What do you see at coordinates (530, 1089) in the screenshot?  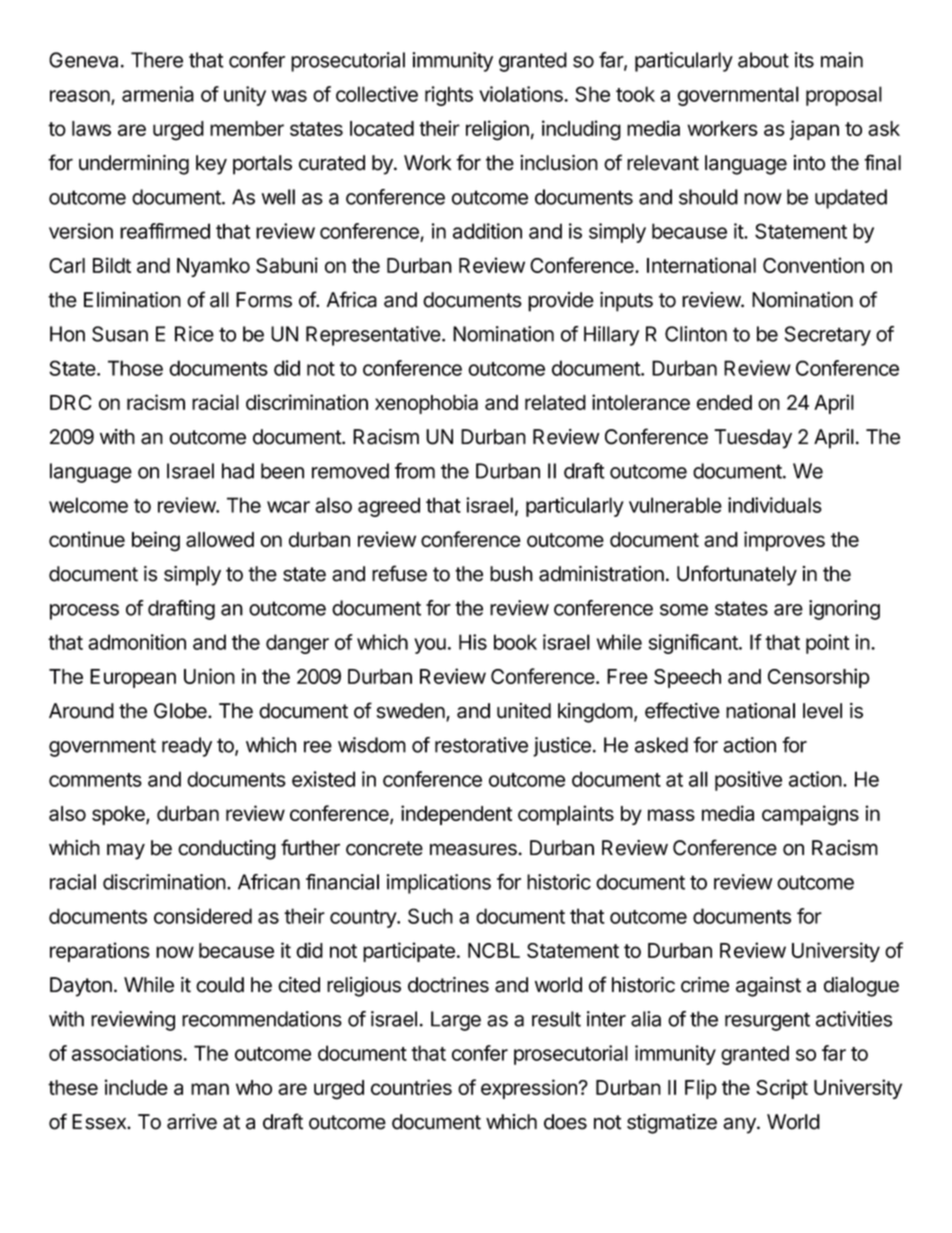 I see `expression` at bounding box center [530, 1089].
